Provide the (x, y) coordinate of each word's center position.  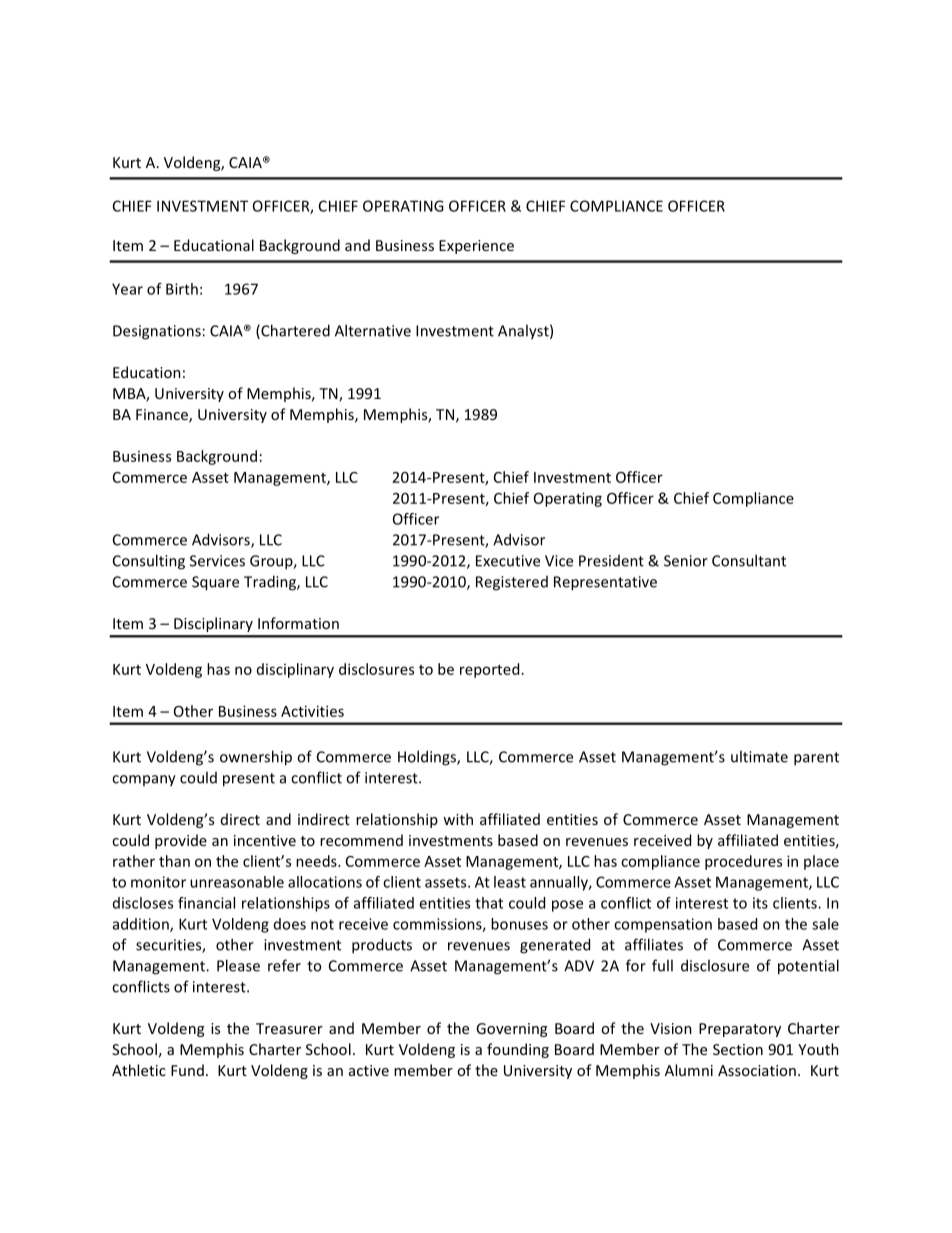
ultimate (759, 756)
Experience (476, 247)
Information (298, 623)
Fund (187, 1070)
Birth (182, 289)
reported (489, 670)
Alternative (373, 330)
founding (518, 1050)
